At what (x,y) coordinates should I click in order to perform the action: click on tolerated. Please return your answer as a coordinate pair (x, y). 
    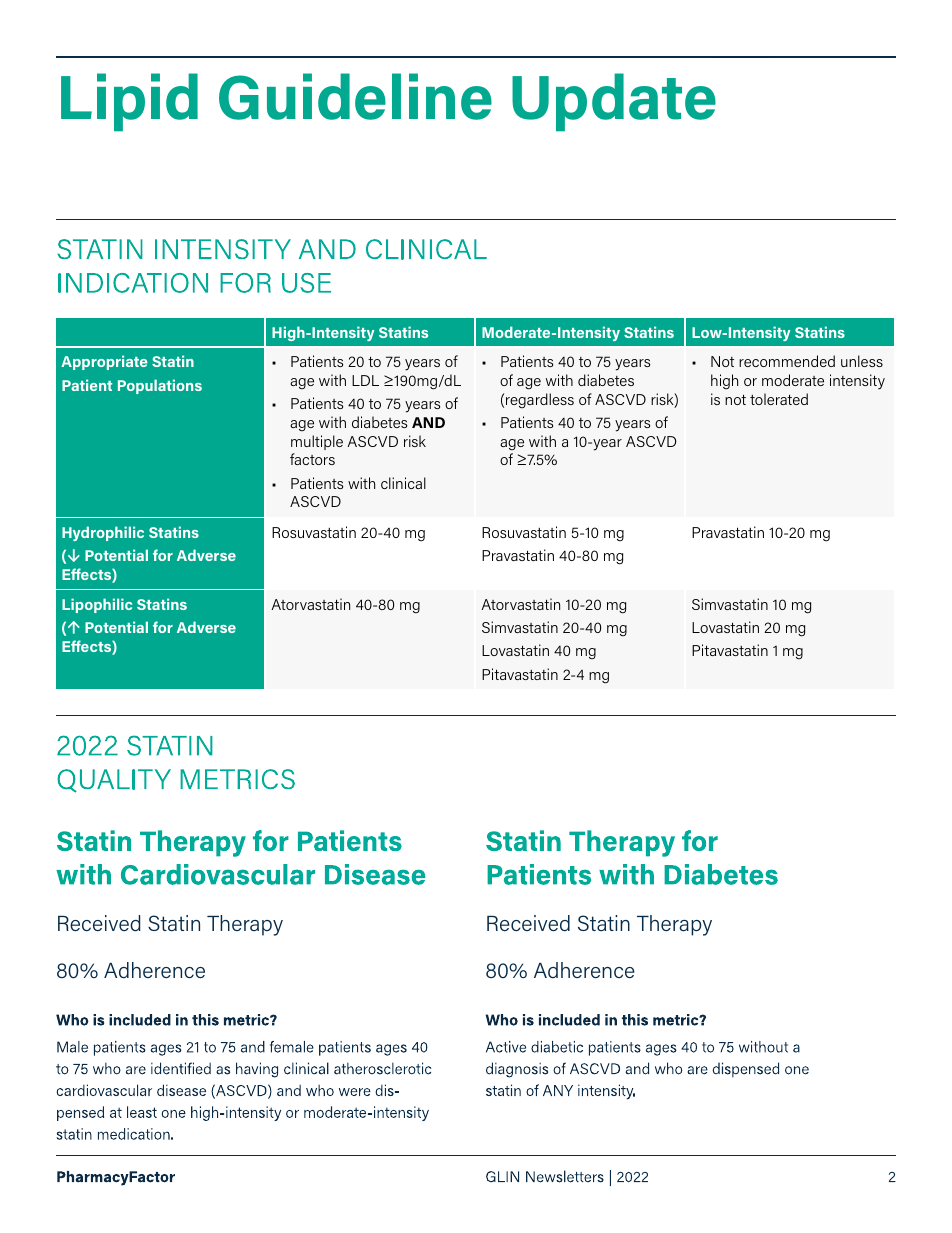
    Looking at the image, I should click on (779, 399).
